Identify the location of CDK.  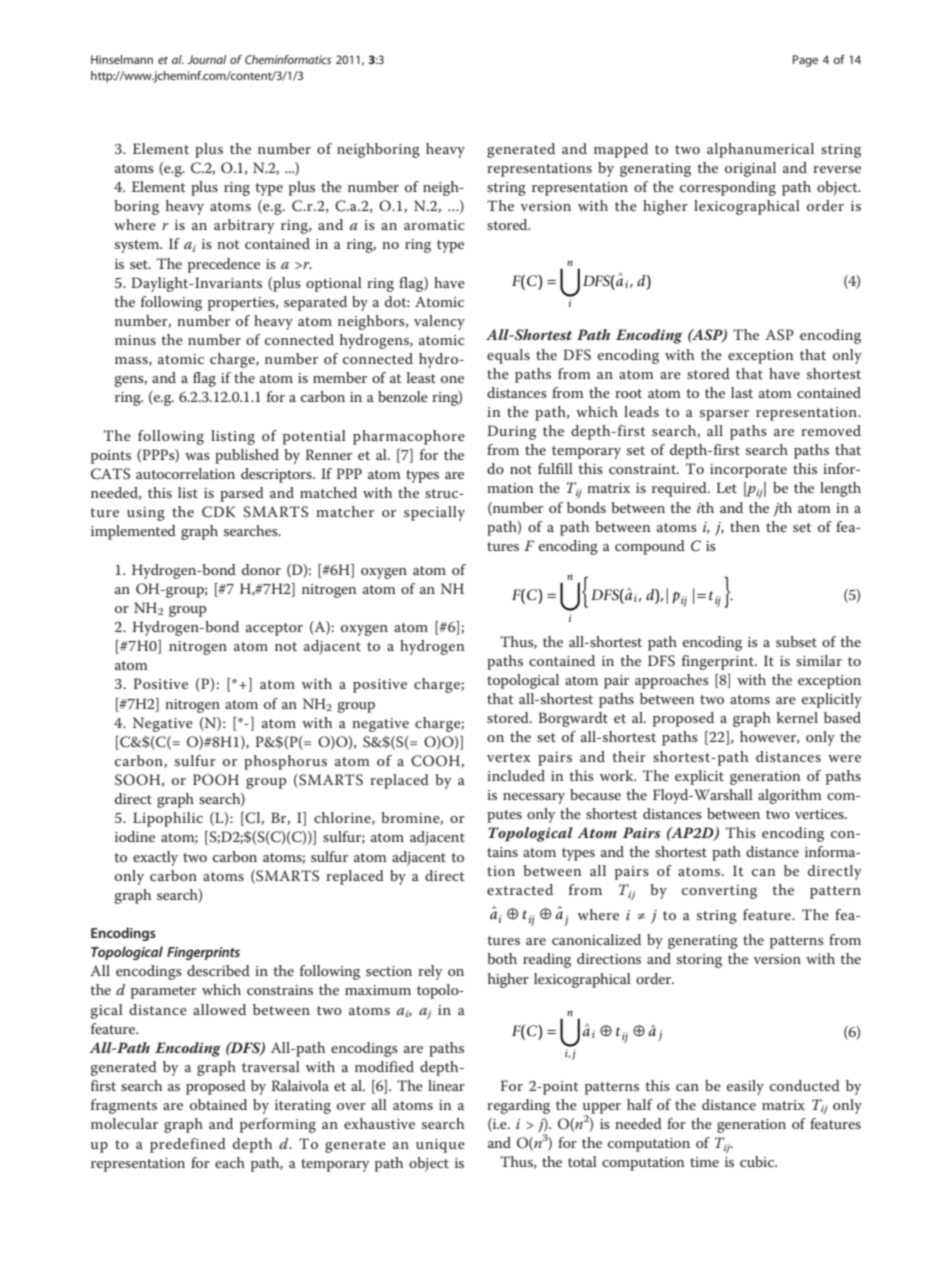
(218, 512).
